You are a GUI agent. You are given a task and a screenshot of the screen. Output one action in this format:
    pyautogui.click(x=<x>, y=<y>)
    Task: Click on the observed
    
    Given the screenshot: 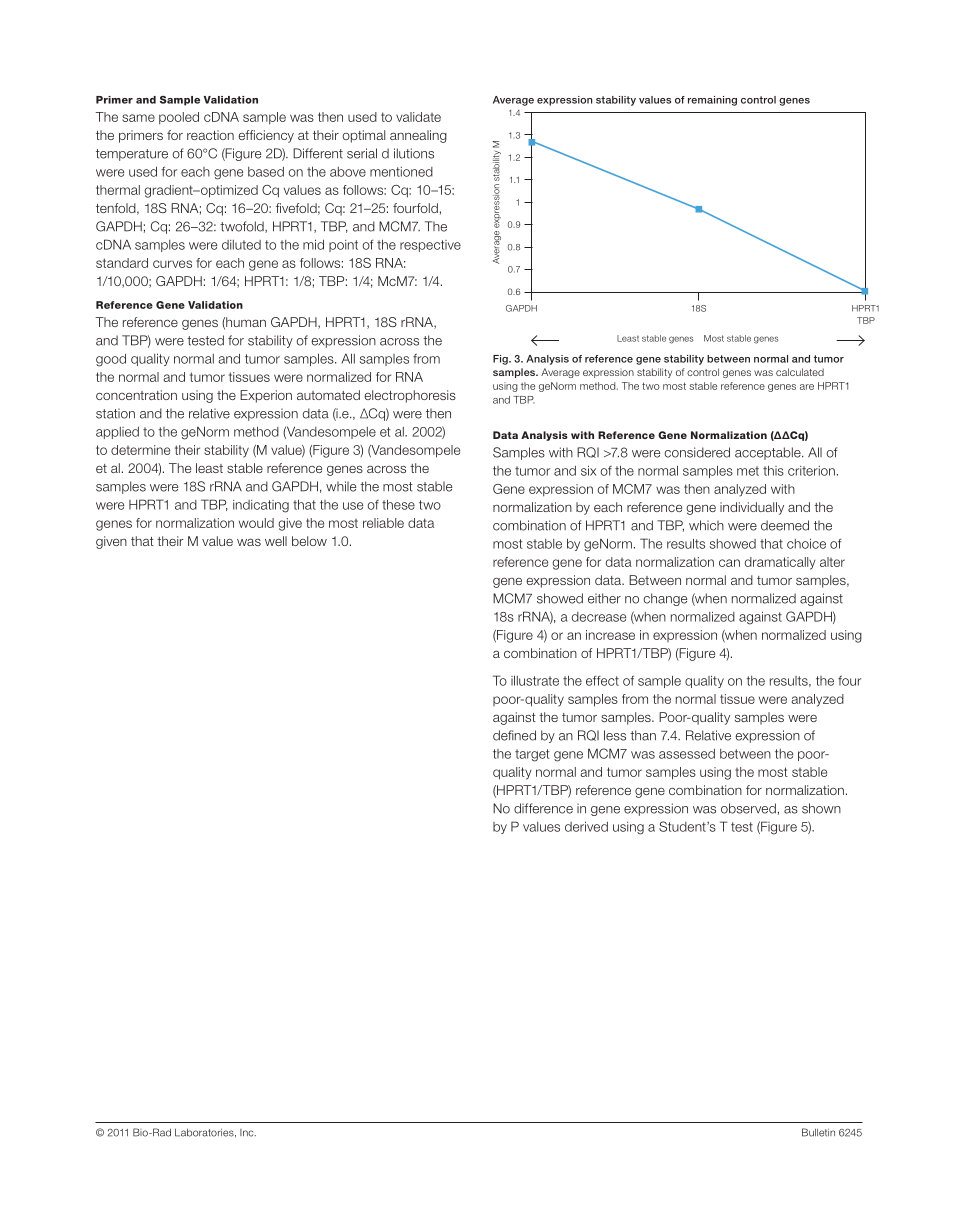 What is the action you would take?
    pyautogui.click(x=748, y=808)
